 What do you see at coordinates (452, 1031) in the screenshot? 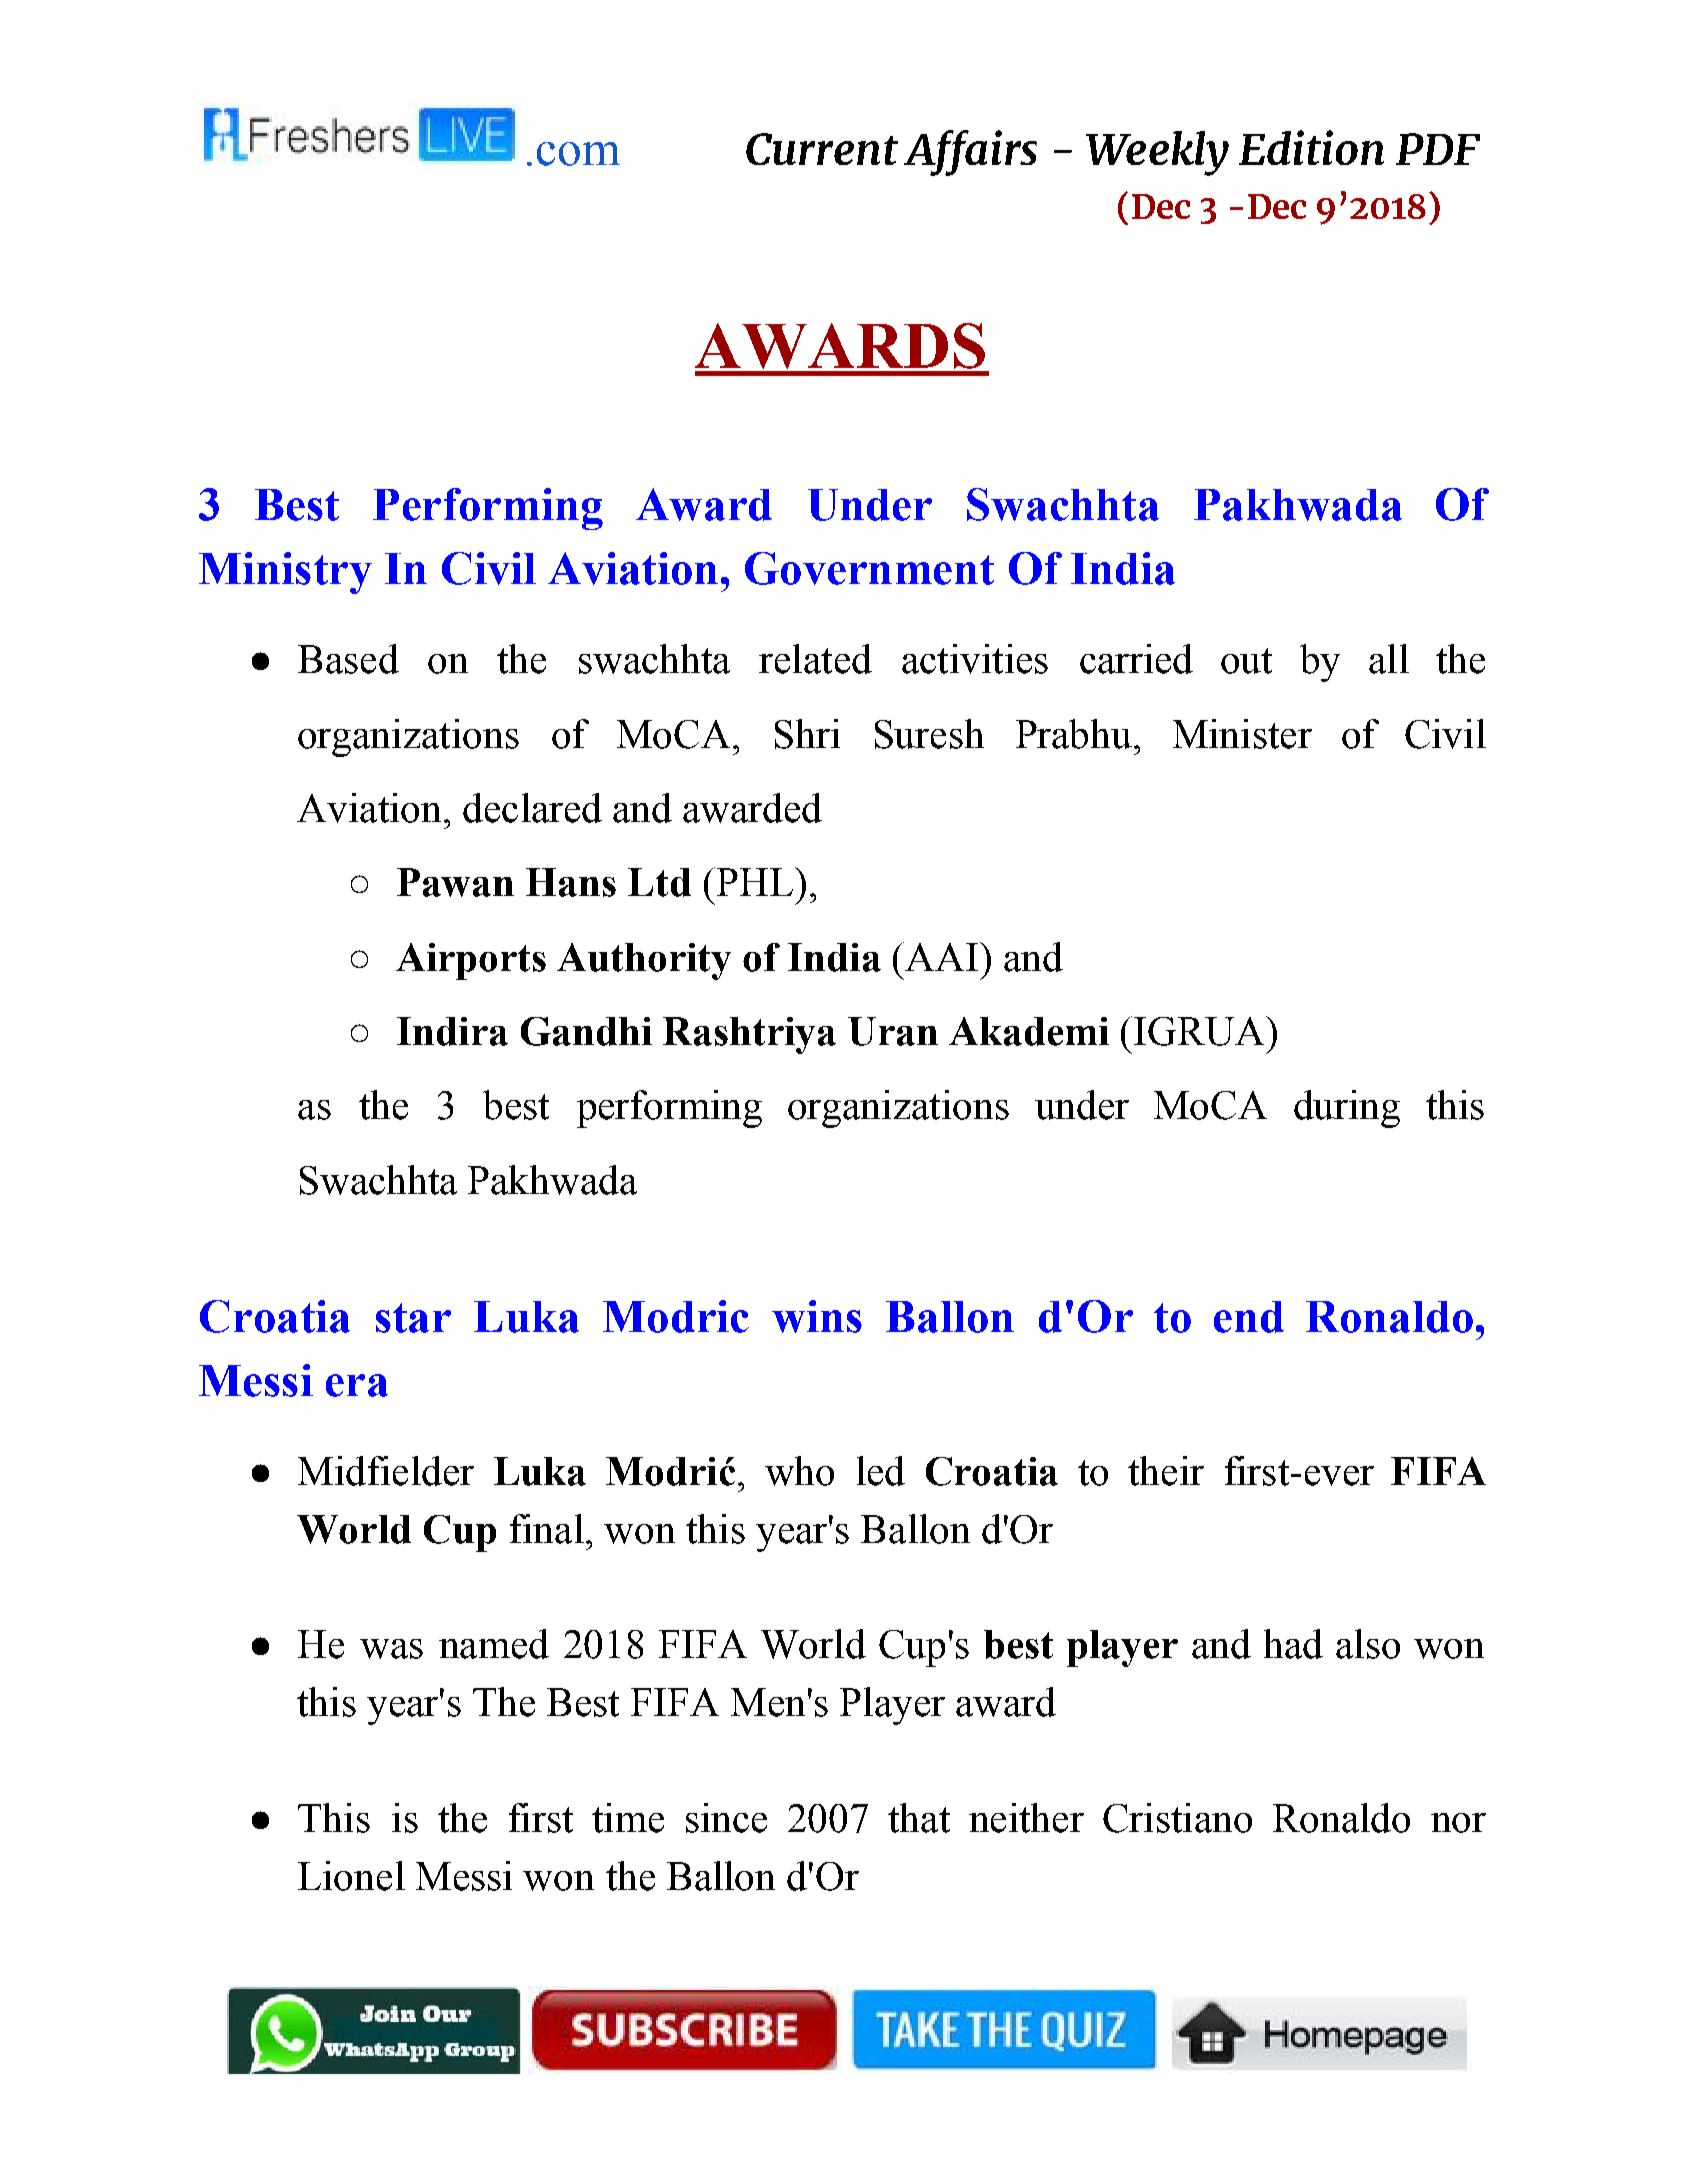
I see `Indira` at bounding box center [452, 1031].
